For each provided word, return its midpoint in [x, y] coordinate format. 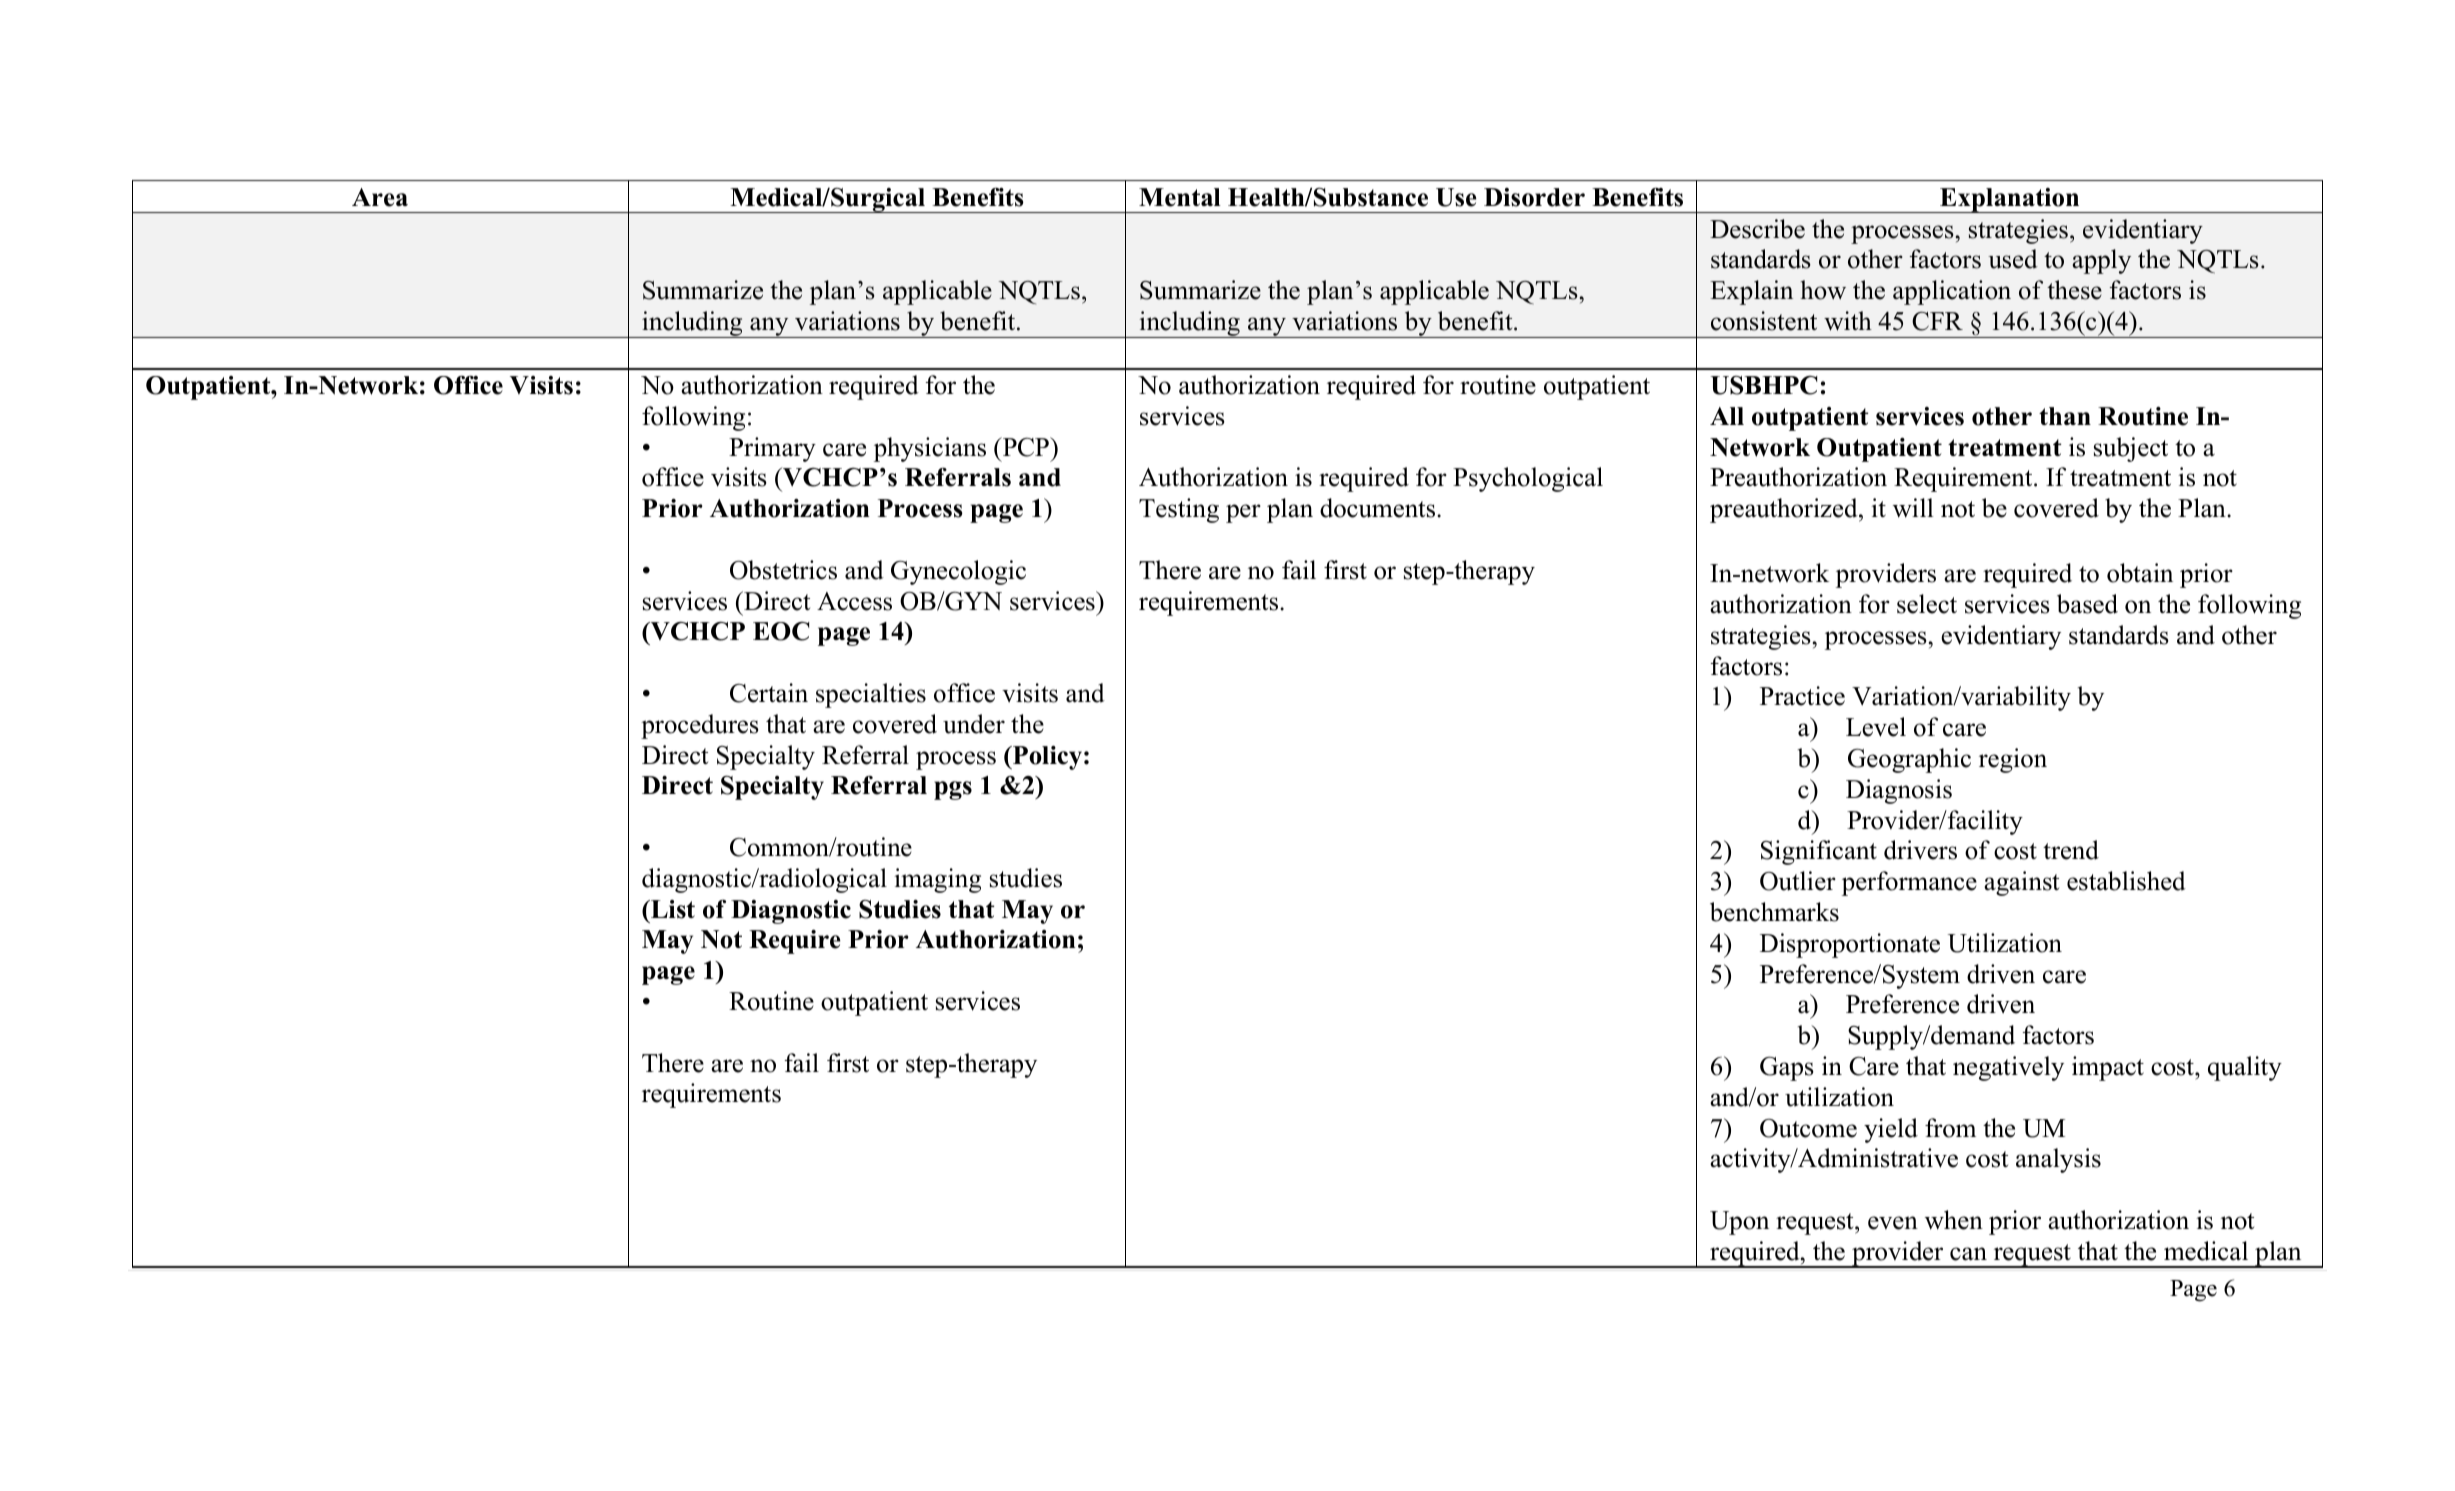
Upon [1739, 1223]
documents [1379, 508]
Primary [772, 449]
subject [2131, 449]
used [2013, 259]
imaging [937, 880]
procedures [700, 726]
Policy [1046, 758]
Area [380, 197]
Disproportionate [1850, 945]
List [672, 909]
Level [1876, 727]
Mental [1180, 197]
